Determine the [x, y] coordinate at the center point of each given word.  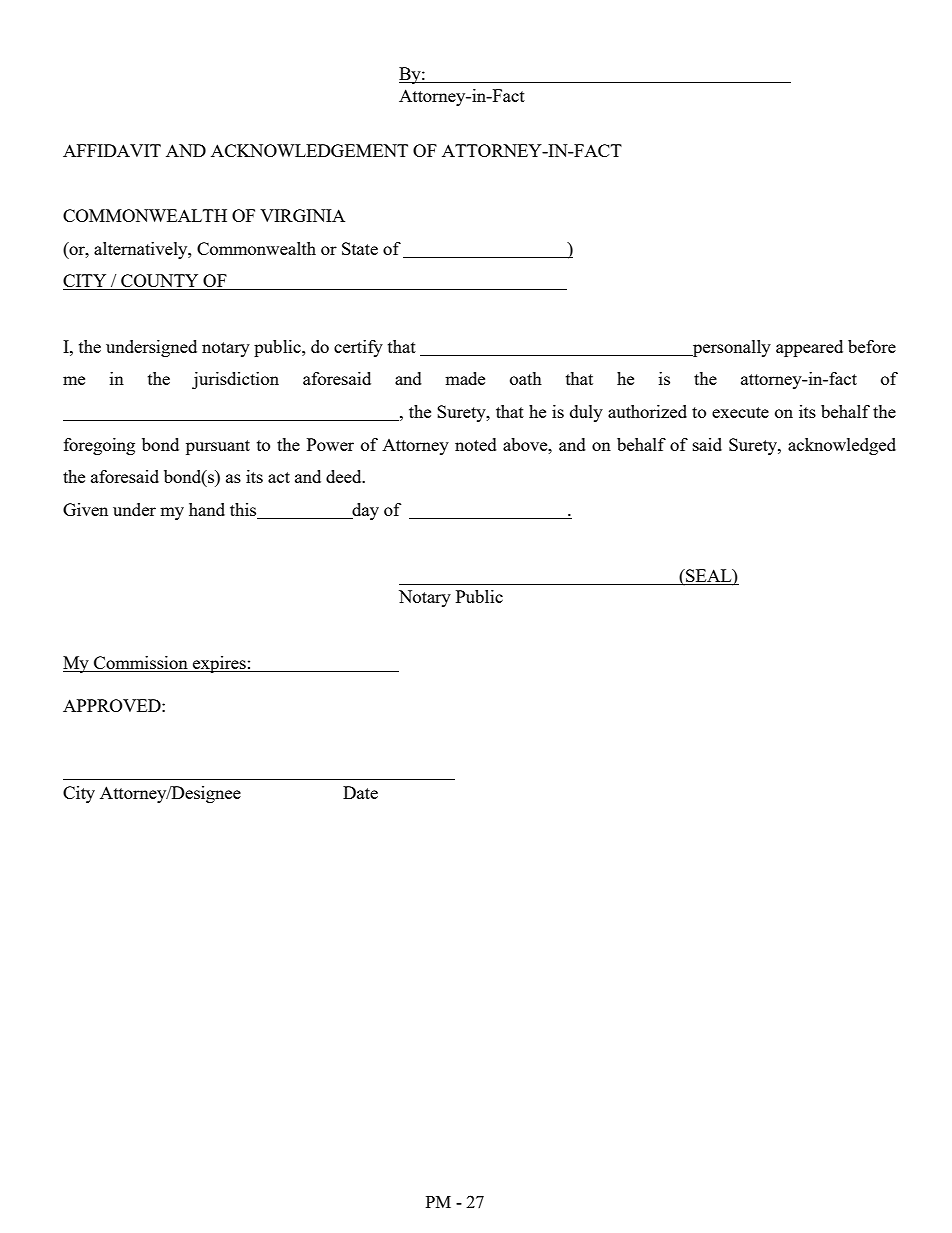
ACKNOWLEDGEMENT [309, 150]
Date [360, 792]
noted [476, 444]
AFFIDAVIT [112, 150]
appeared [809, 348]
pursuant [218, 447]
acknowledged [842, 446]
